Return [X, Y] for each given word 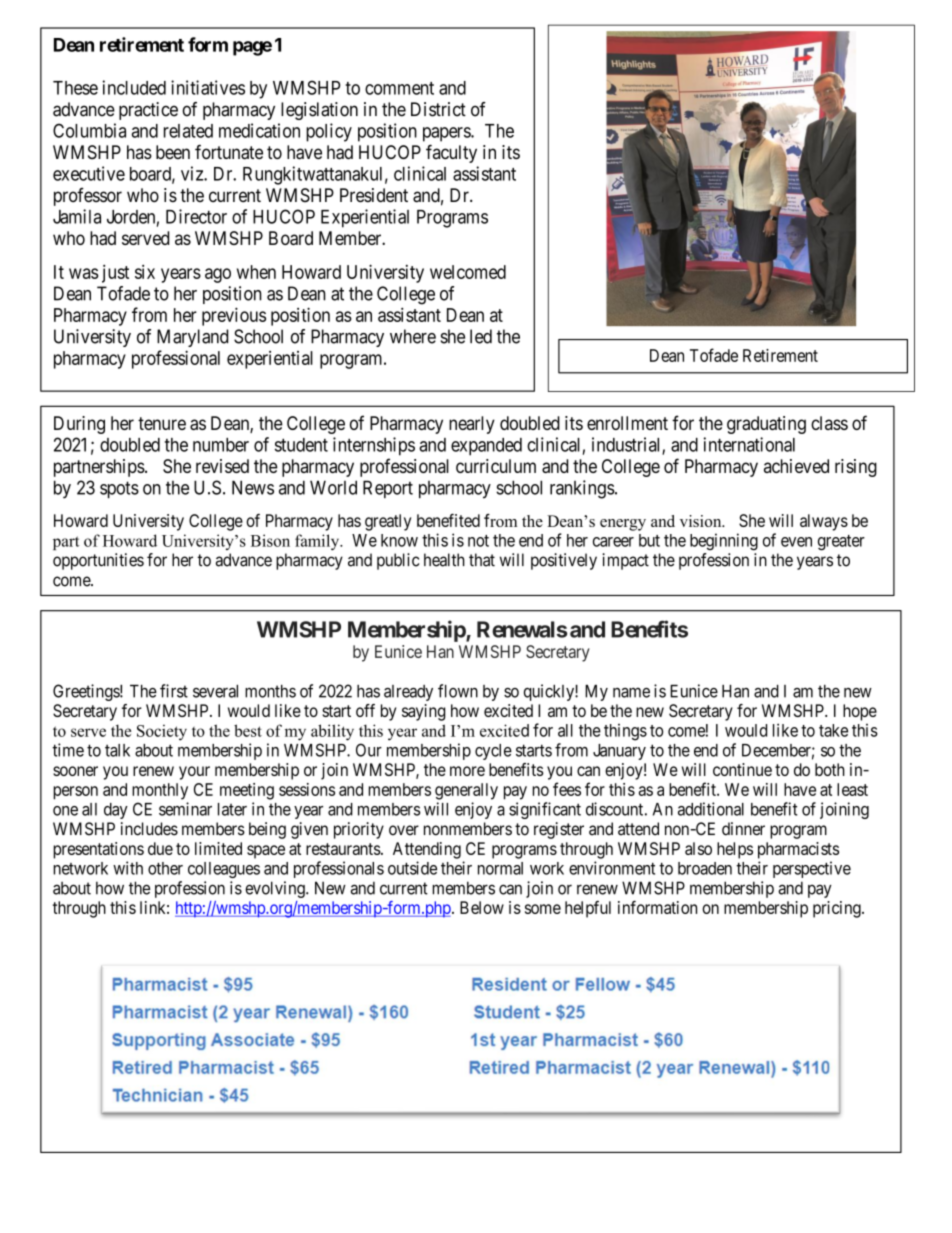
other [165, 868]
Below [482, 907]
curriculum [496, 466]
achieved [796, 466]
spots [119, 489]
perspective [812, 869]
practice [148, 111]
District [438, 109]
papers [447, 134]
